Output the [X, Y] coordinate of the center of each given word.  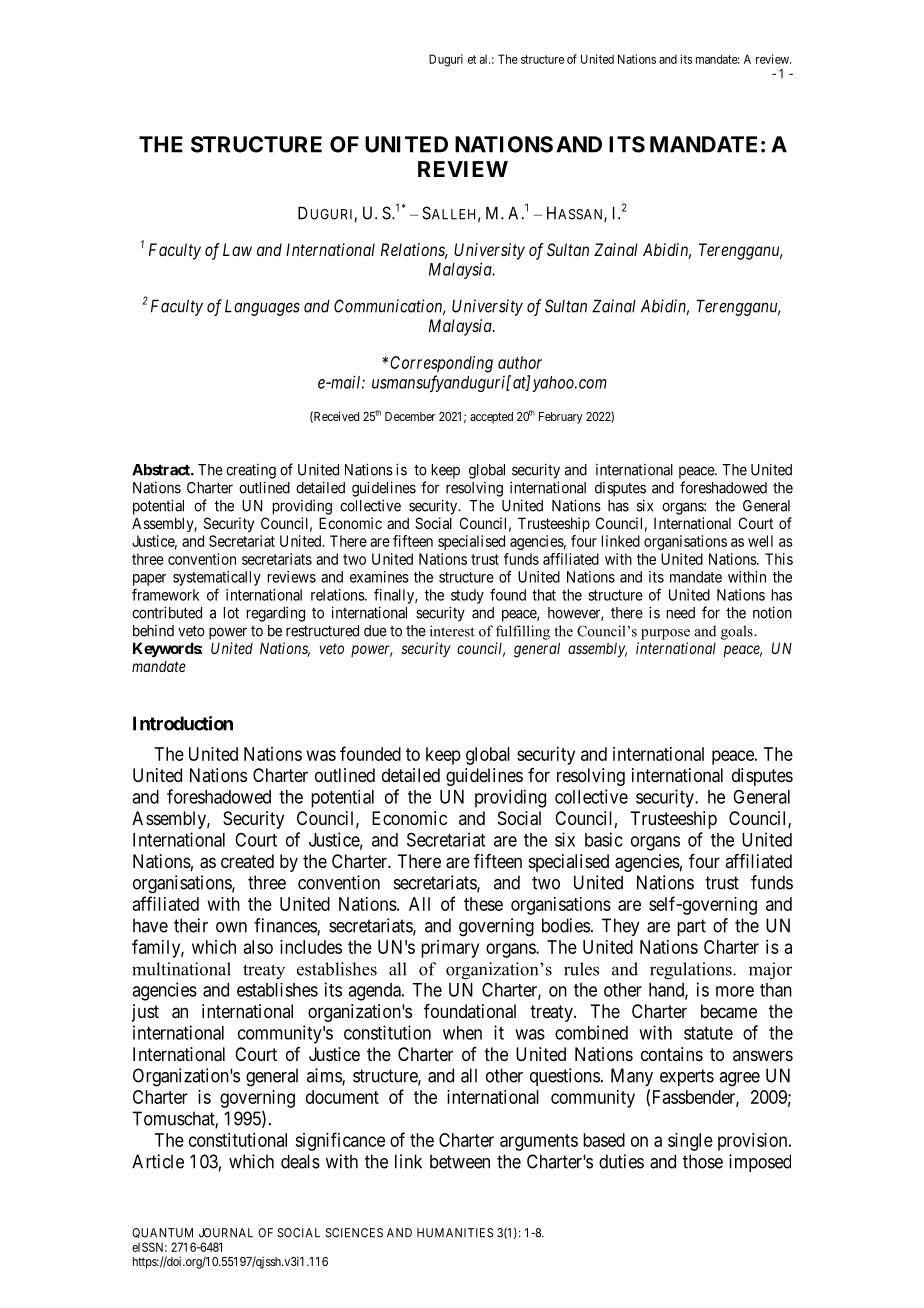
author [520, 362]
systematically [217, 578]
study [467, 596]
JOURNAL [226, 1233]
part [691, 927]
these [483, 904]
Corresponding [441, 364]
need [681, 613]
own [231, 927]
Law [237, 249]
